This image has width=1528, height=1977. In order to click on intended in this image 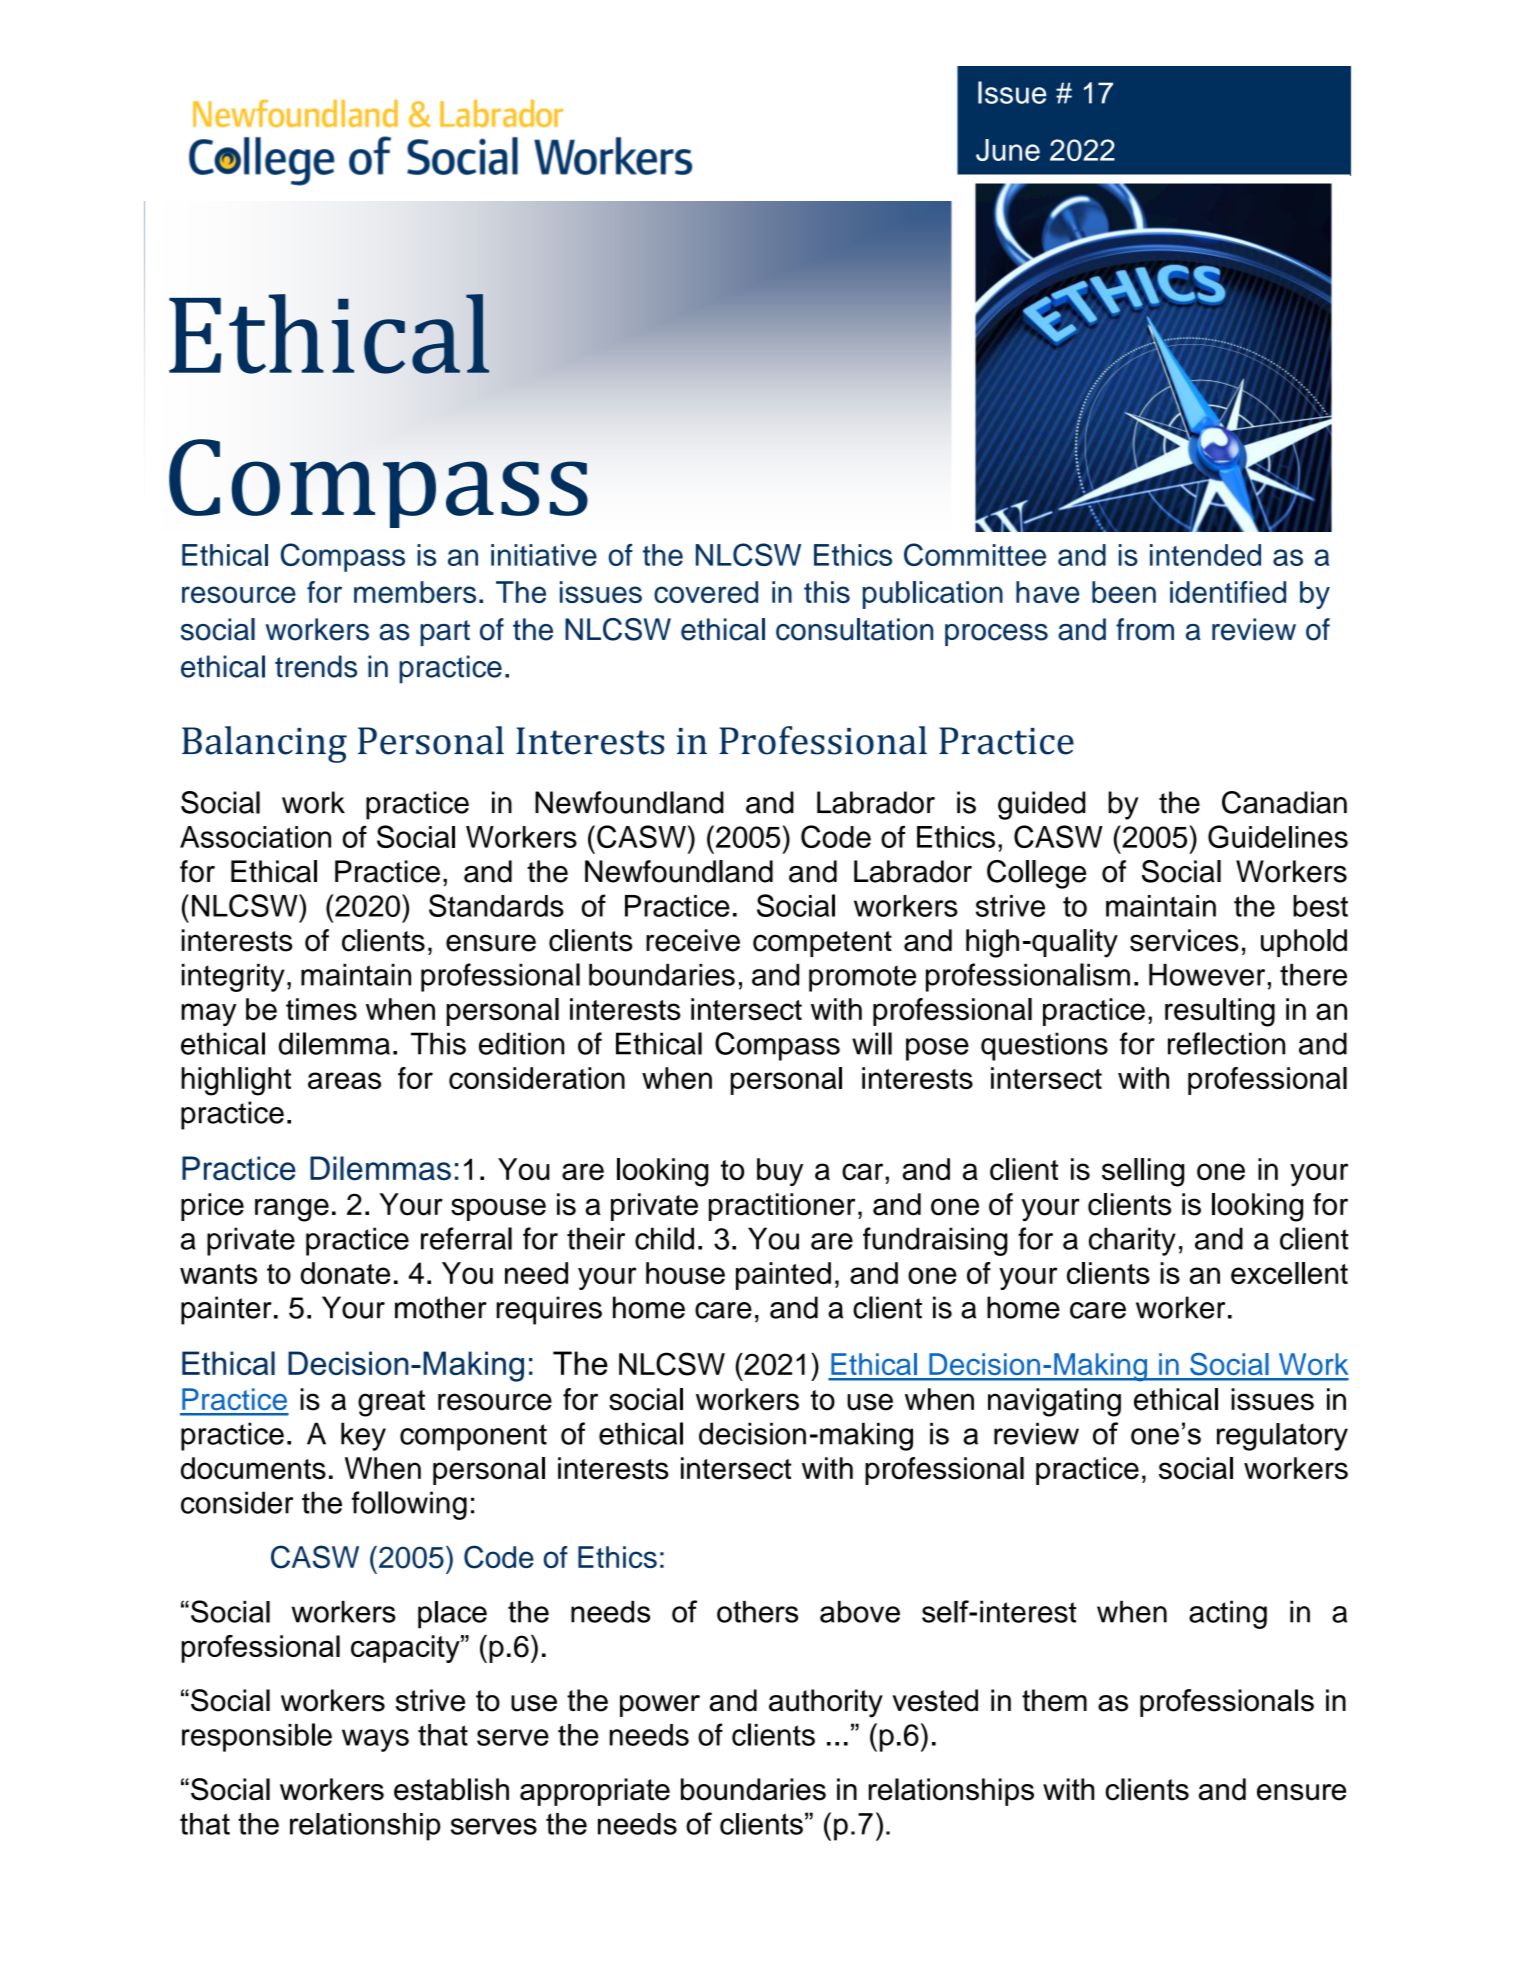, I will do `click(1205, 555)`.
